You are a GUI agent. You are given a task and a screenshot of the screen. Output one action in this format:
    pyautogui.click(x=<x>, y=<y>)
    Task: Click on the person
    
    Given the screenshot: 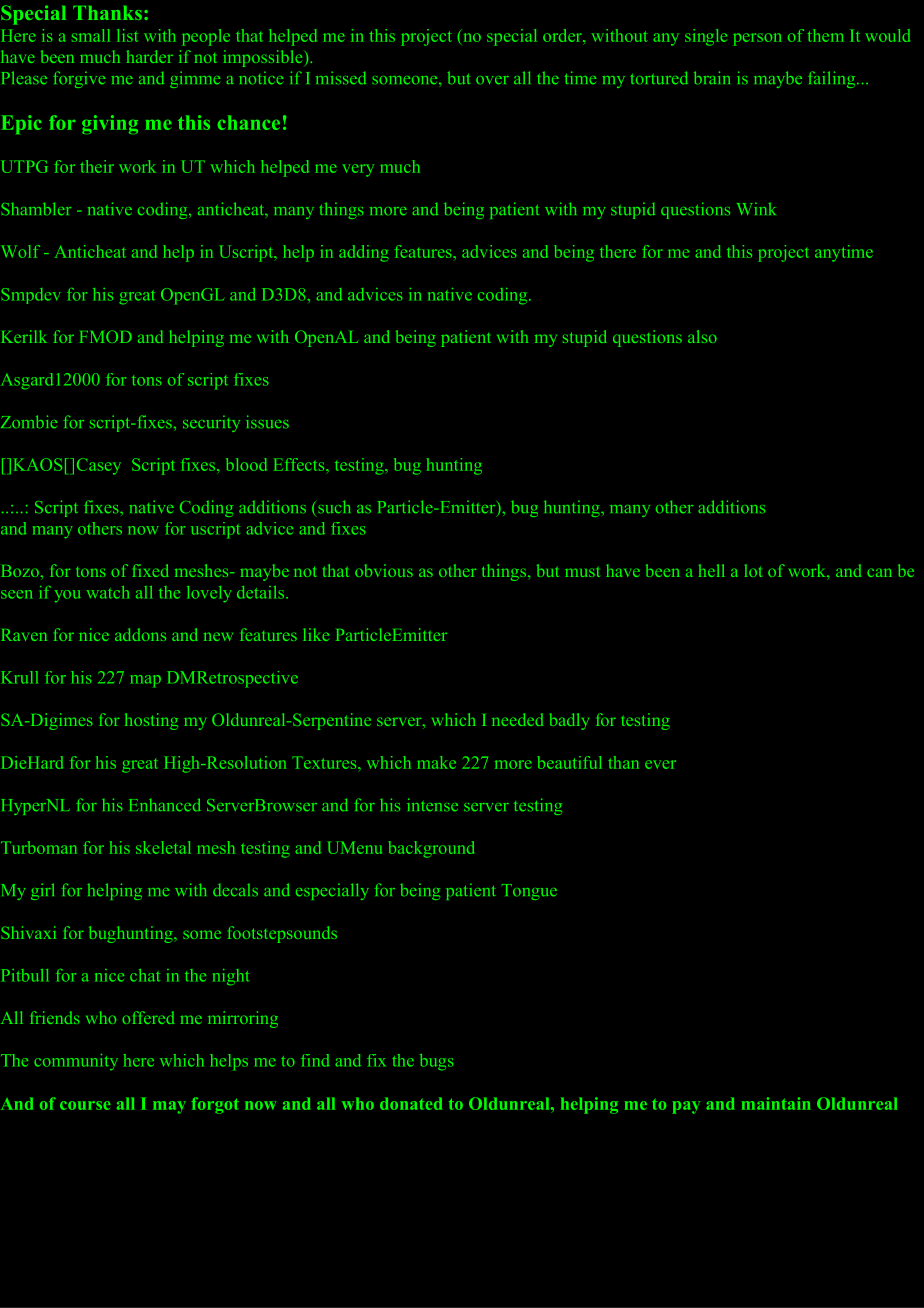 What is the action you would take?
    pyautogui.click(x=757, y=39)
